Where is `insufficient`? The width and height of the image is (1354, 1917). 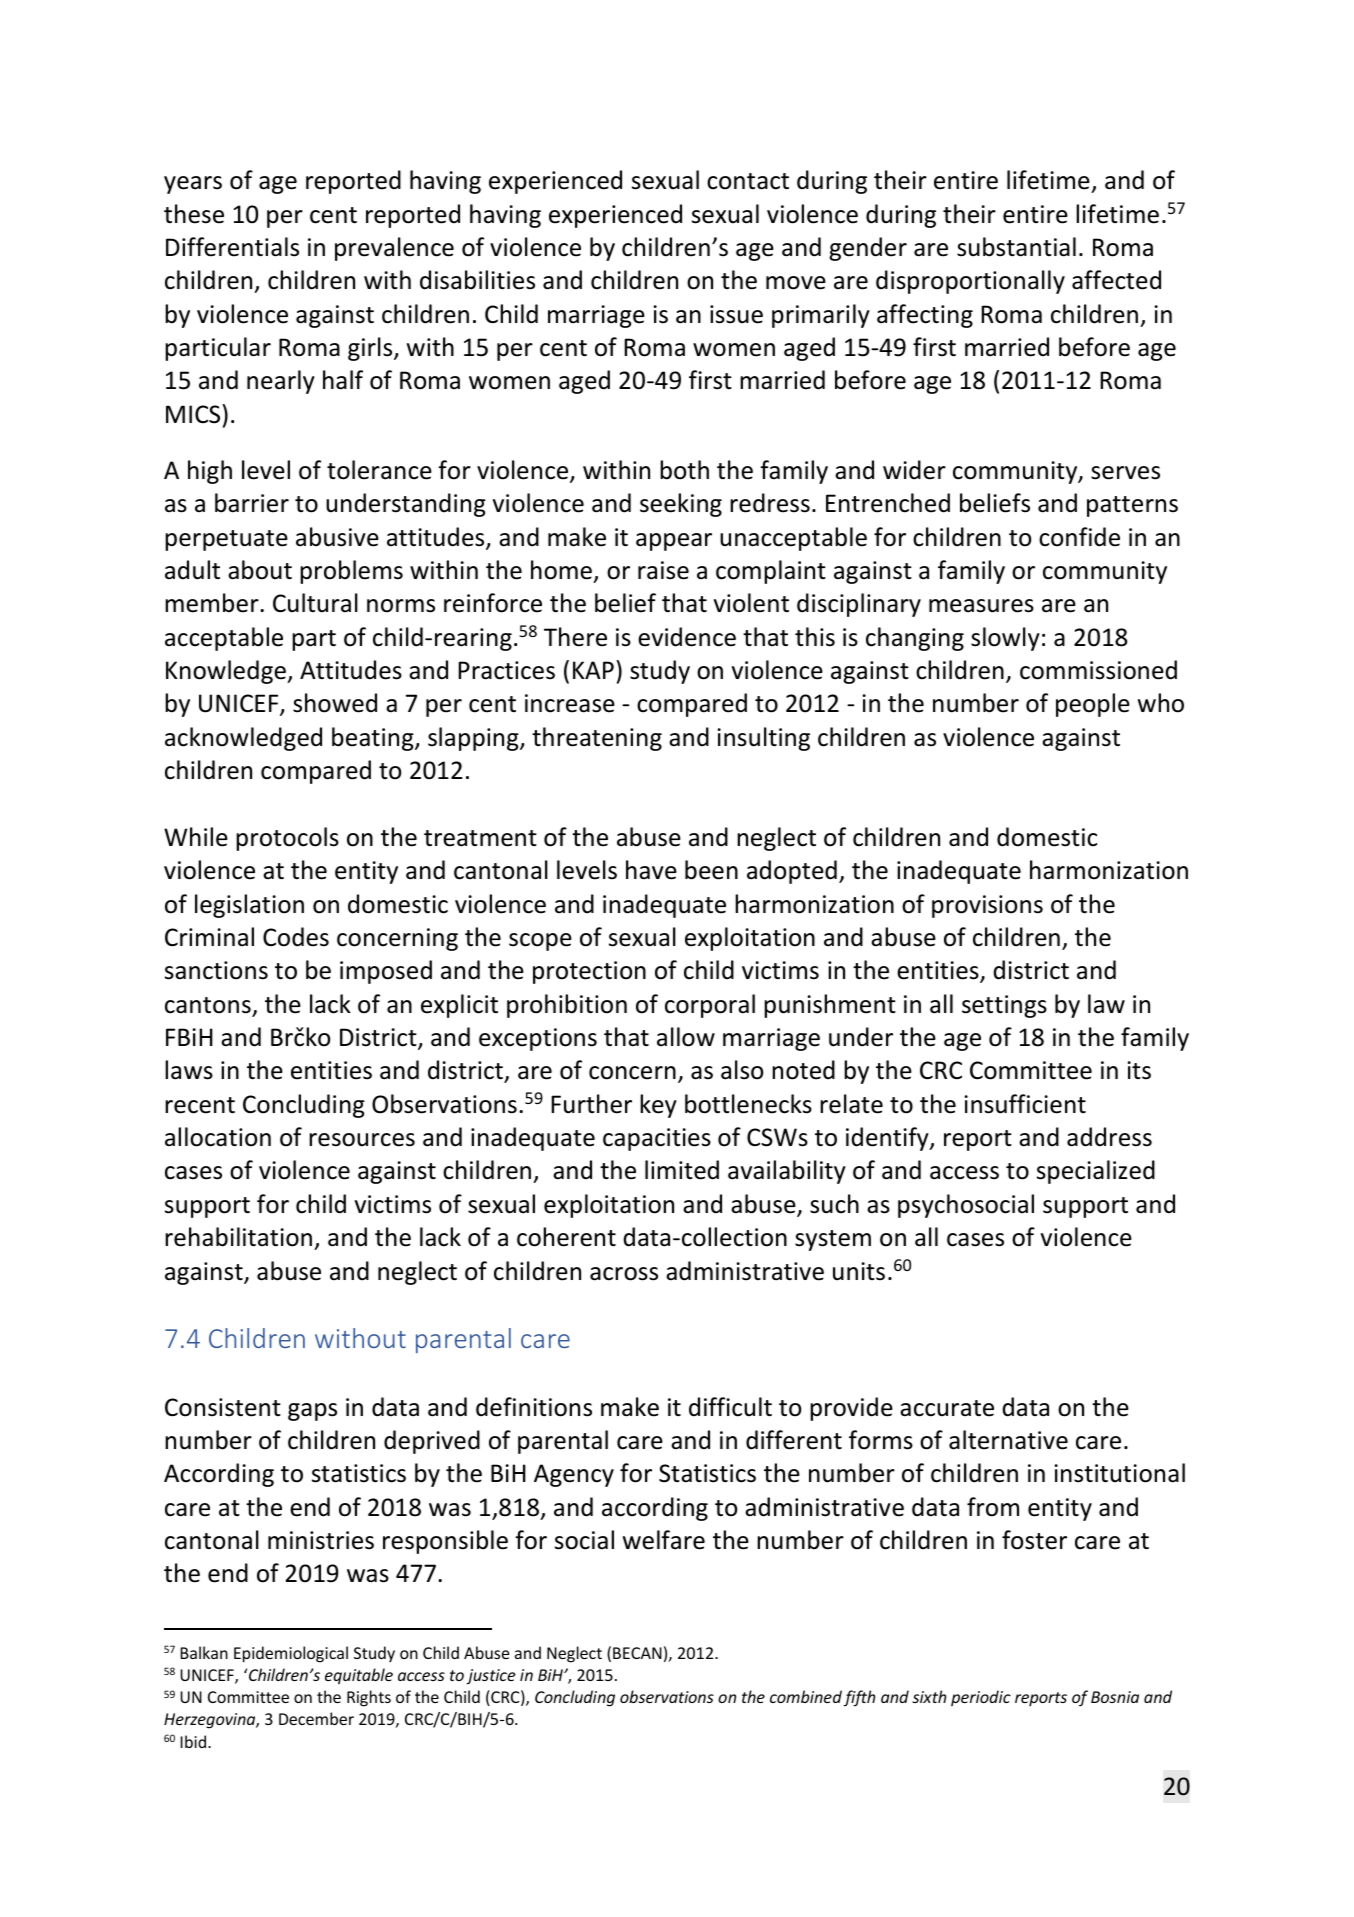
insufficient is located at coordinates (1025, 1104).
